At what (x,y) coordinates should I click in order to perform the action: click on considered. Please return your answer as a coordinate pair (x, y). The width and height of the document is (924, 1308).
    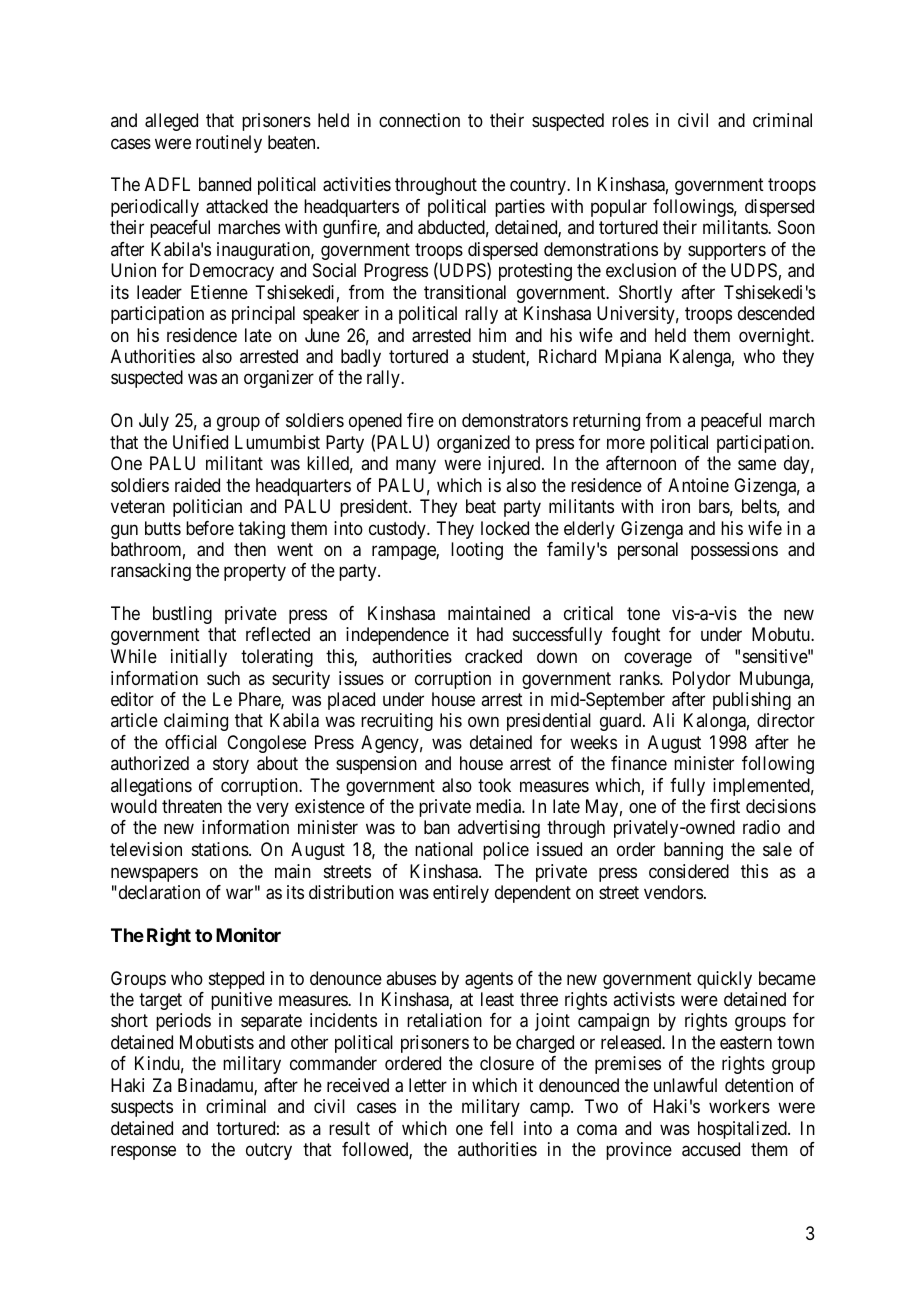
    Looking at the image, I should click on (689, 871).
